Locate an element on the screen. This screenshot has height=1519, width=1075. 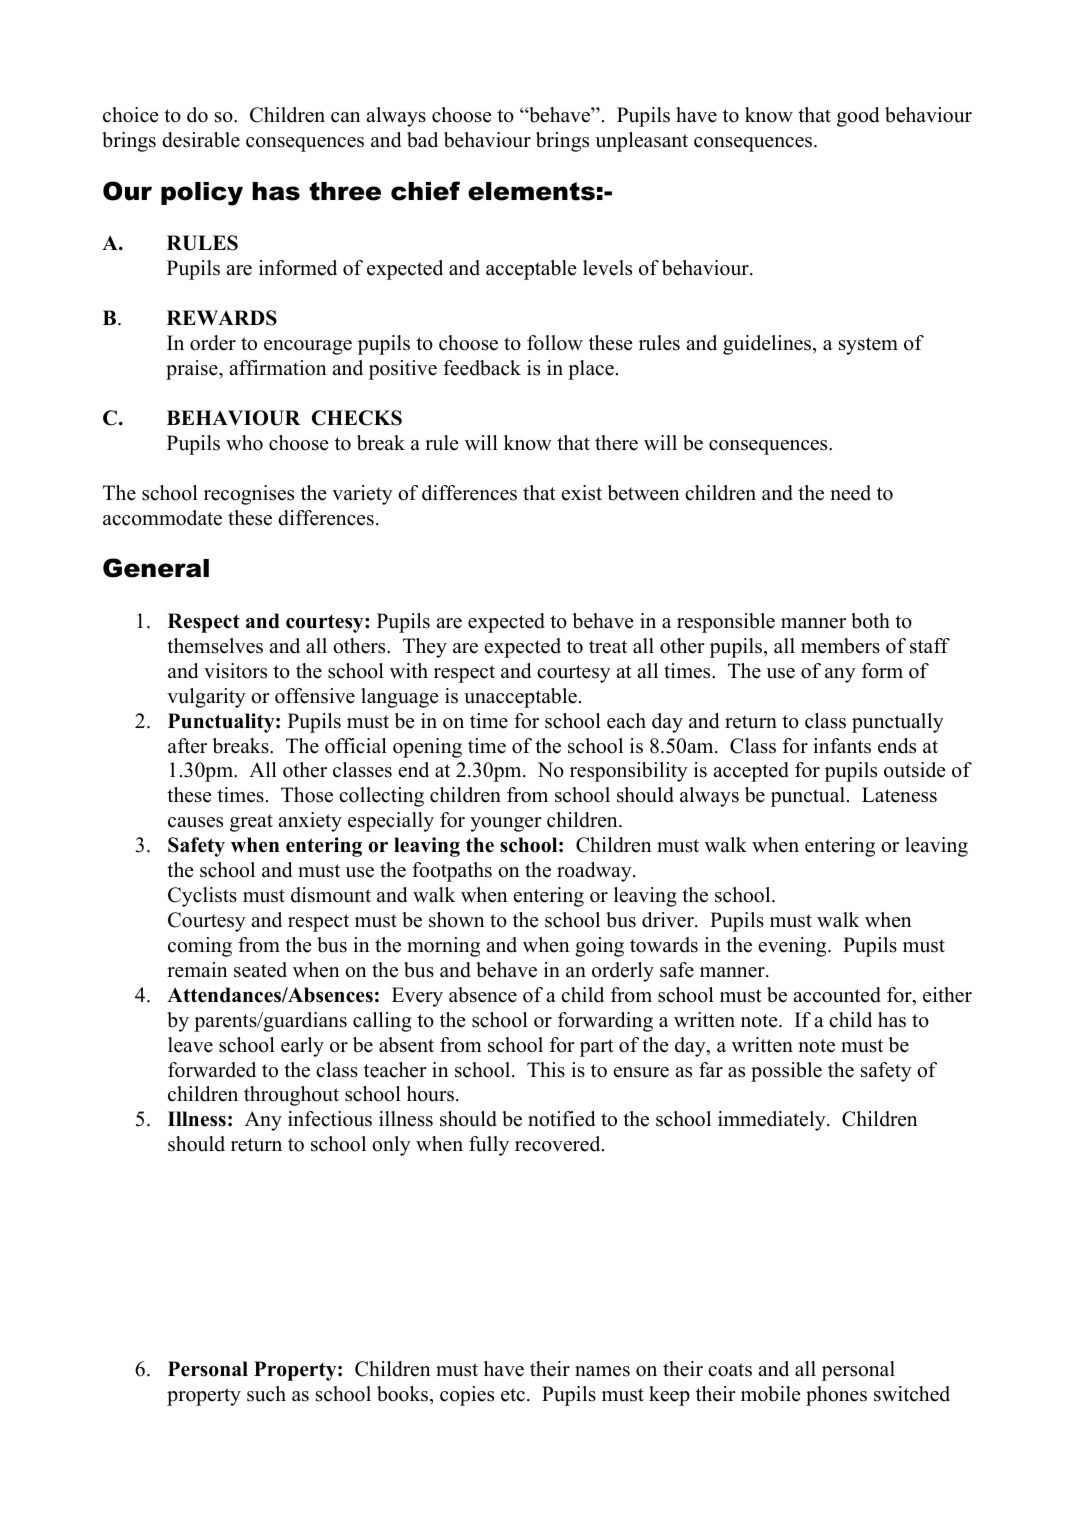
responsibility is located at coordinates (629, 772).
